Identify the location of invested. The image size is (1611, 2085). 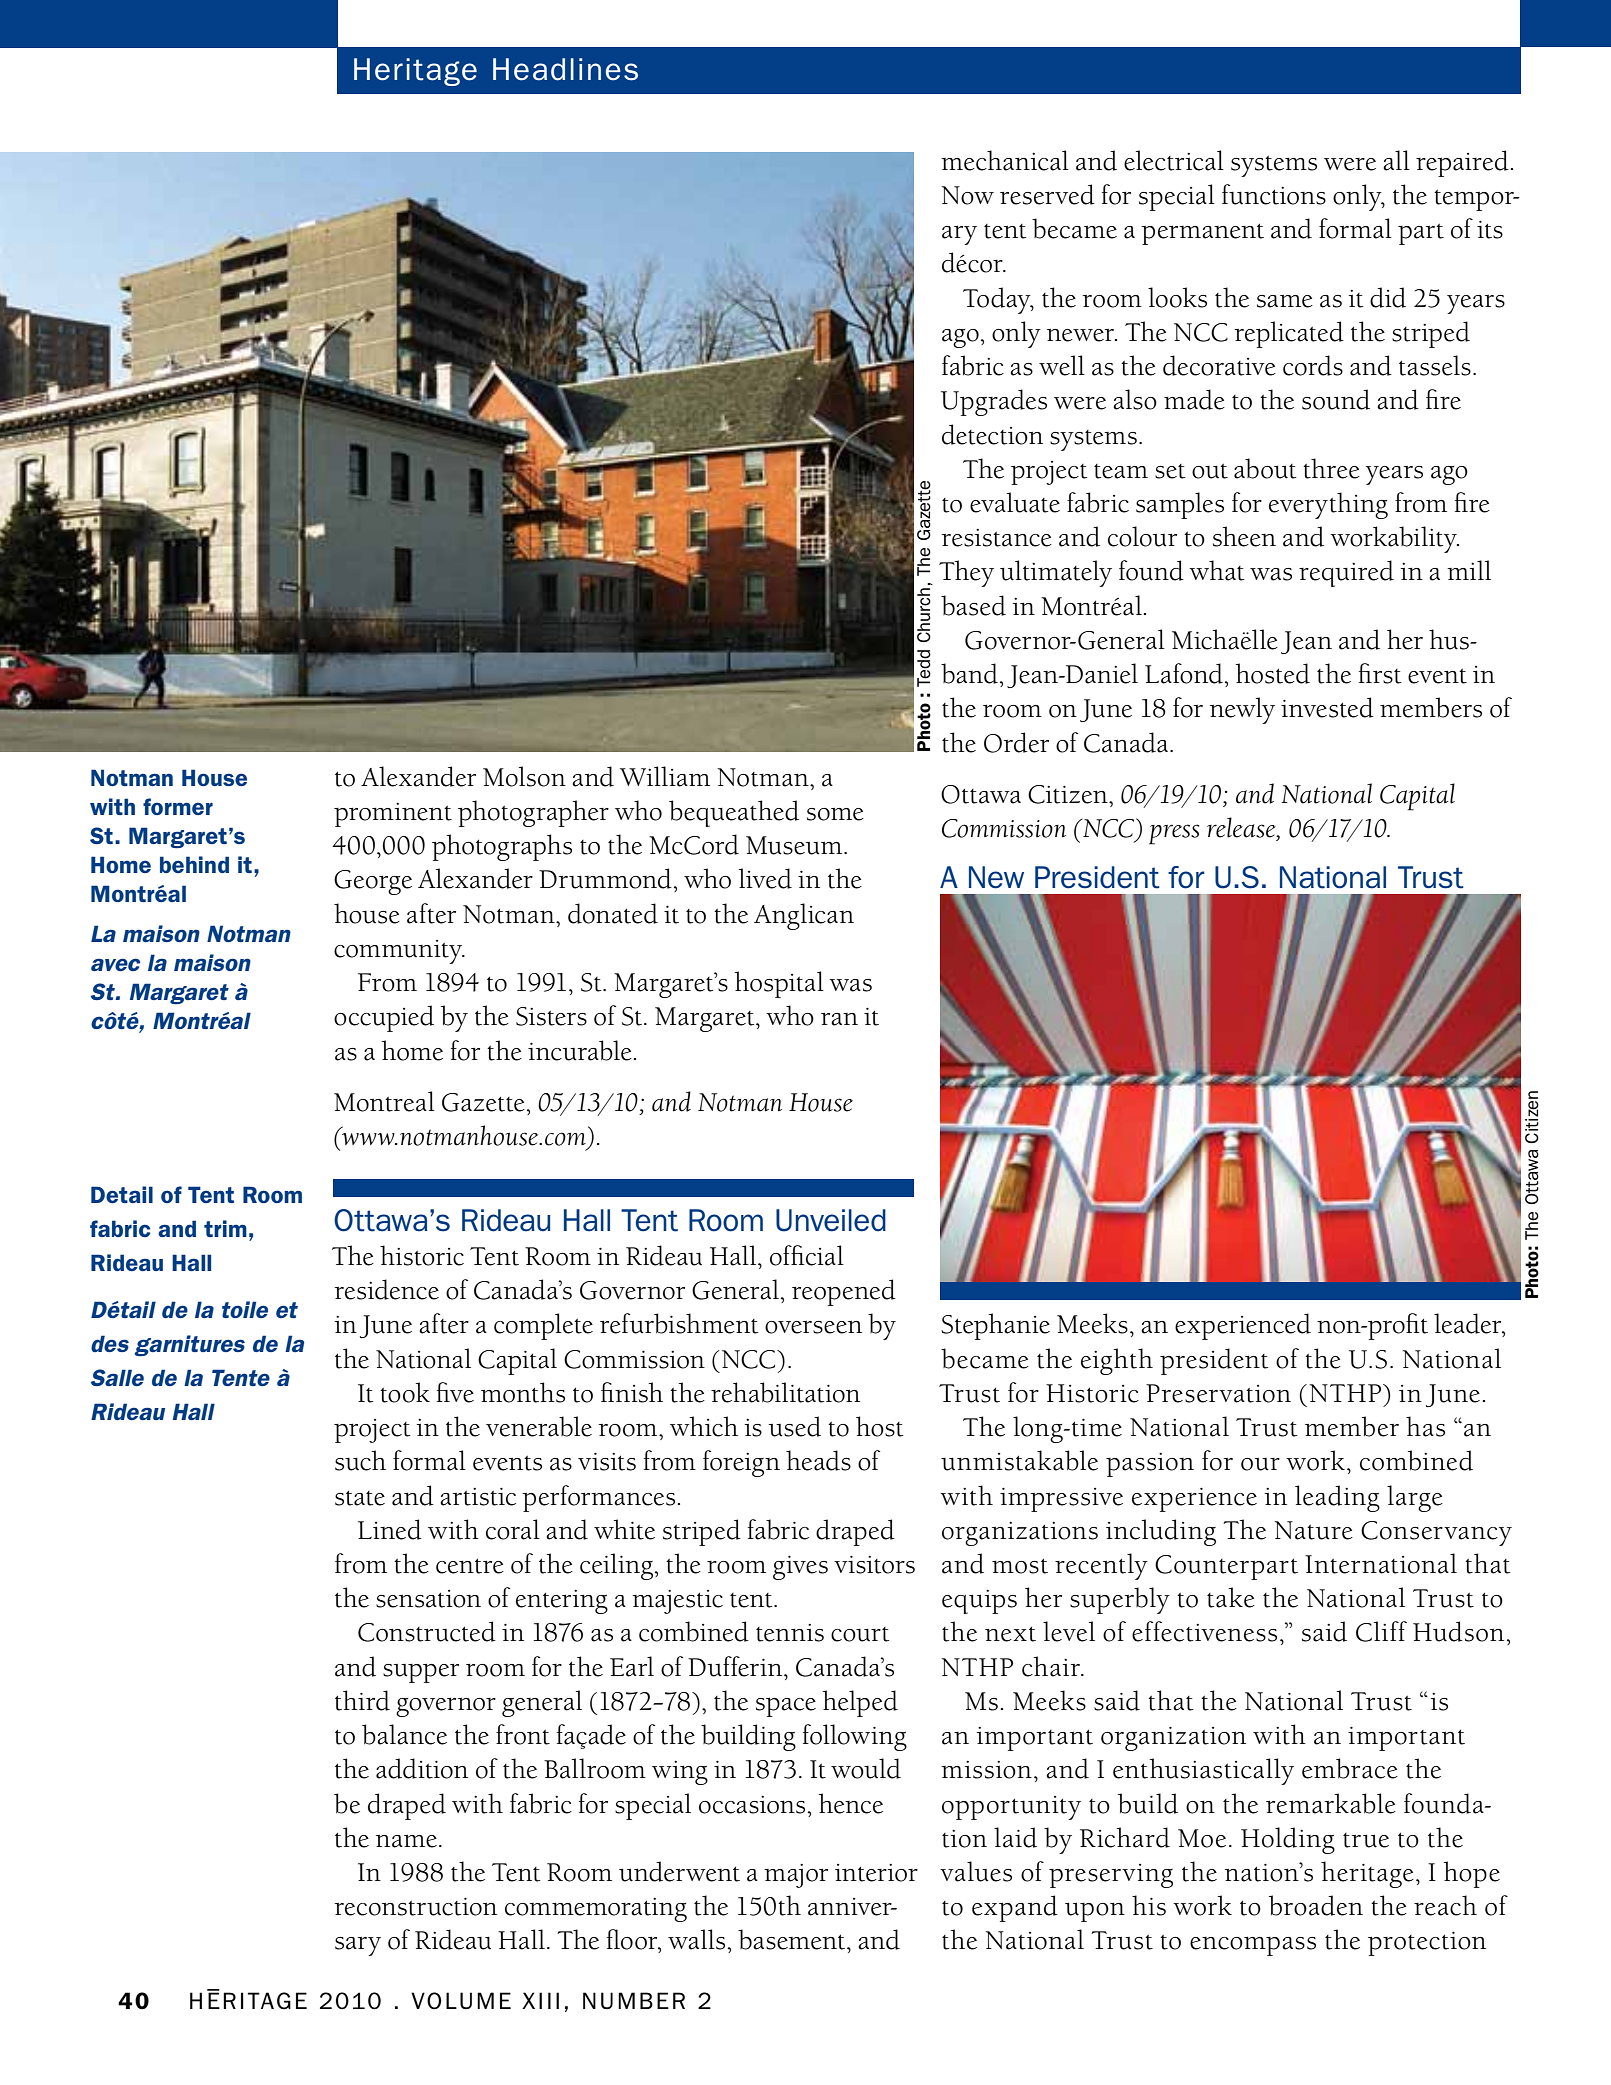
(1327, 707).
